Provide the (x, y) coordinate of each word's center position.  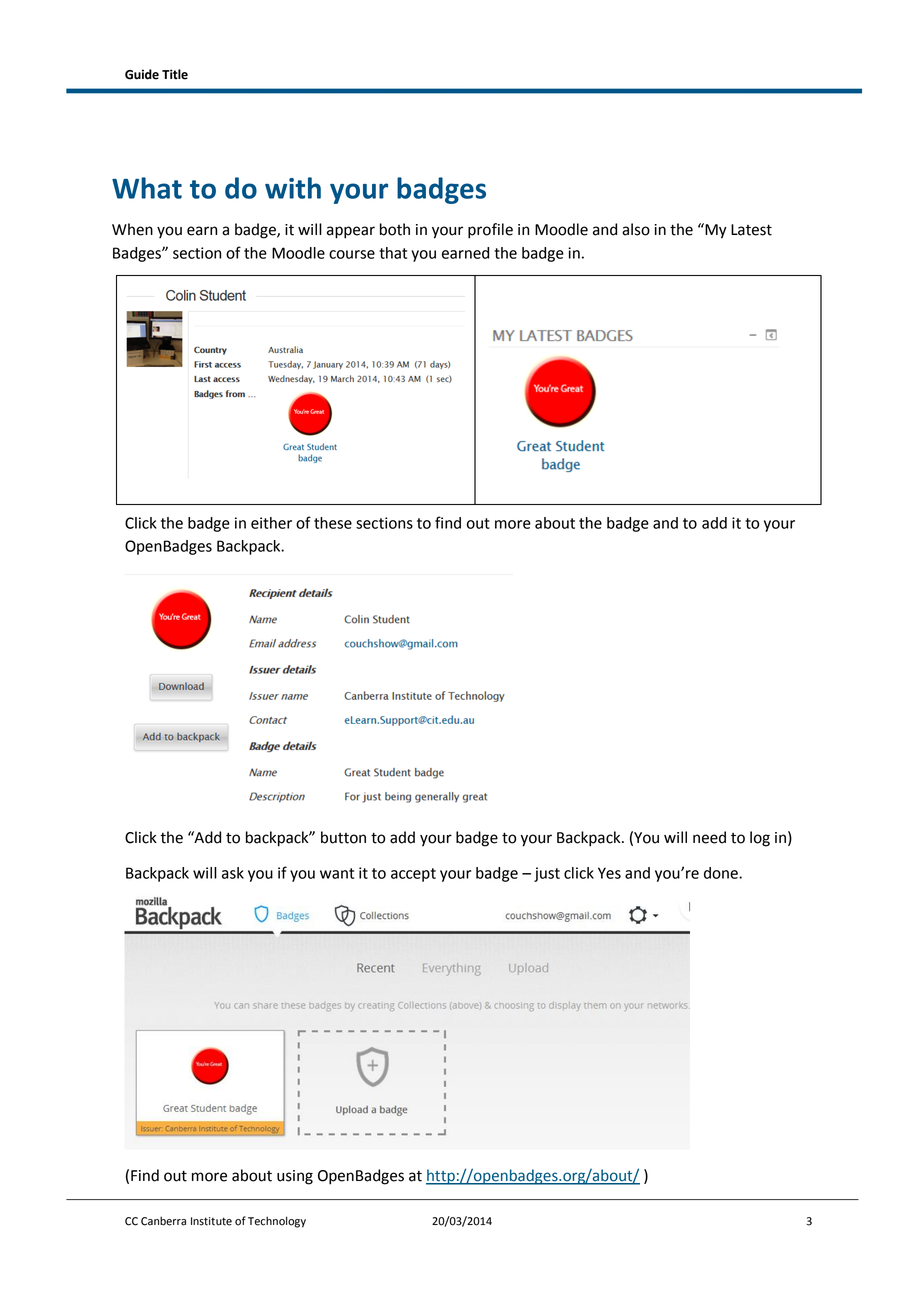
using (295, 1177)
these (333, 523)
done (722, 873)
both (395, 229)
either (271, 523)
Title (175, 74)
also (636, 229)
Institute (211, 1221)
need (709, 837)
